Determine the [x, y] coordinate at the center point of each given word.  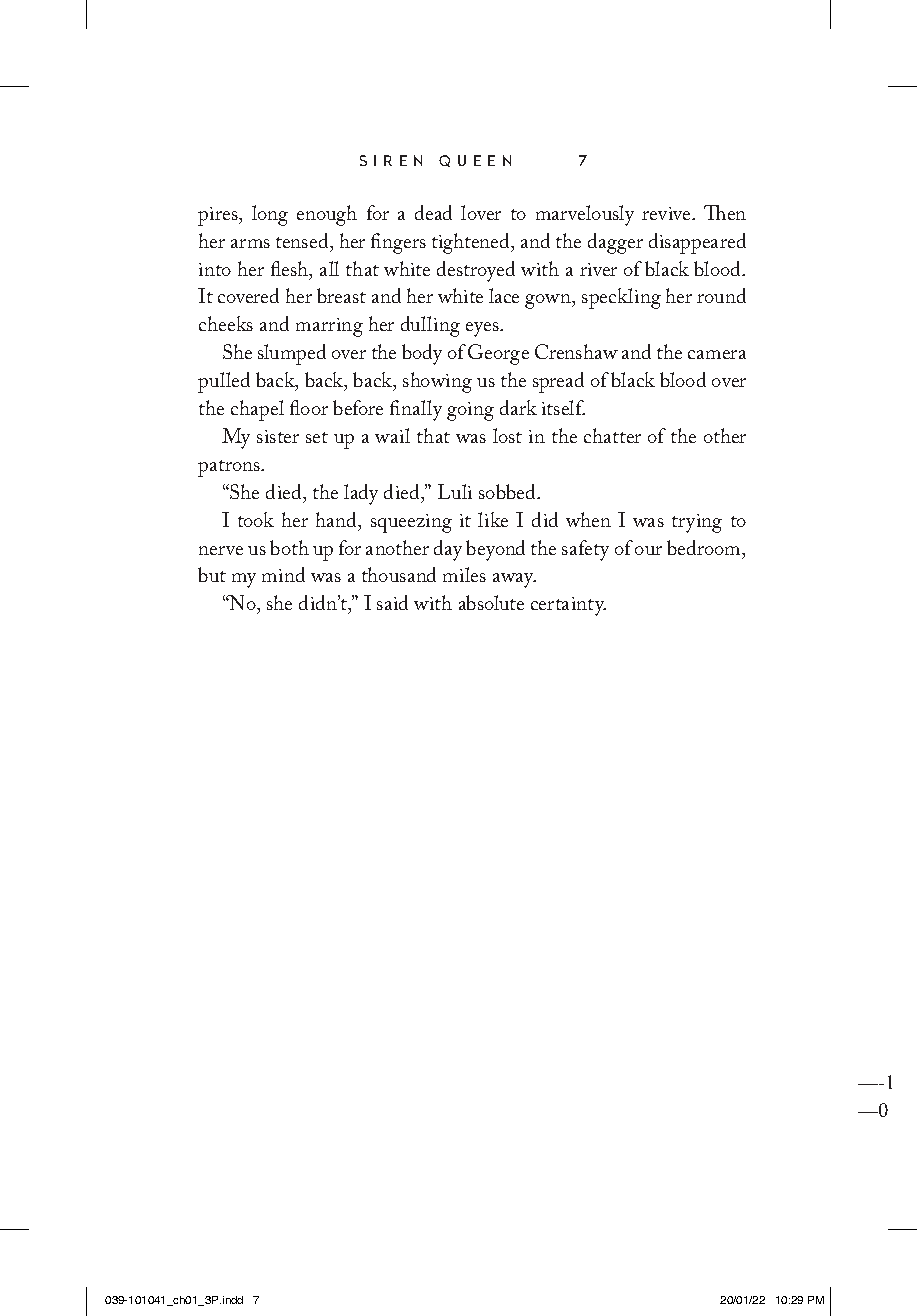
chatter [612, 435]
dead [433, 212]
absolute [491, 602]
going [470, 411]
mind [283, 574]
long [270, 215]
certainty [568, 606]
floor [309, 407]
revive [667, 213]
